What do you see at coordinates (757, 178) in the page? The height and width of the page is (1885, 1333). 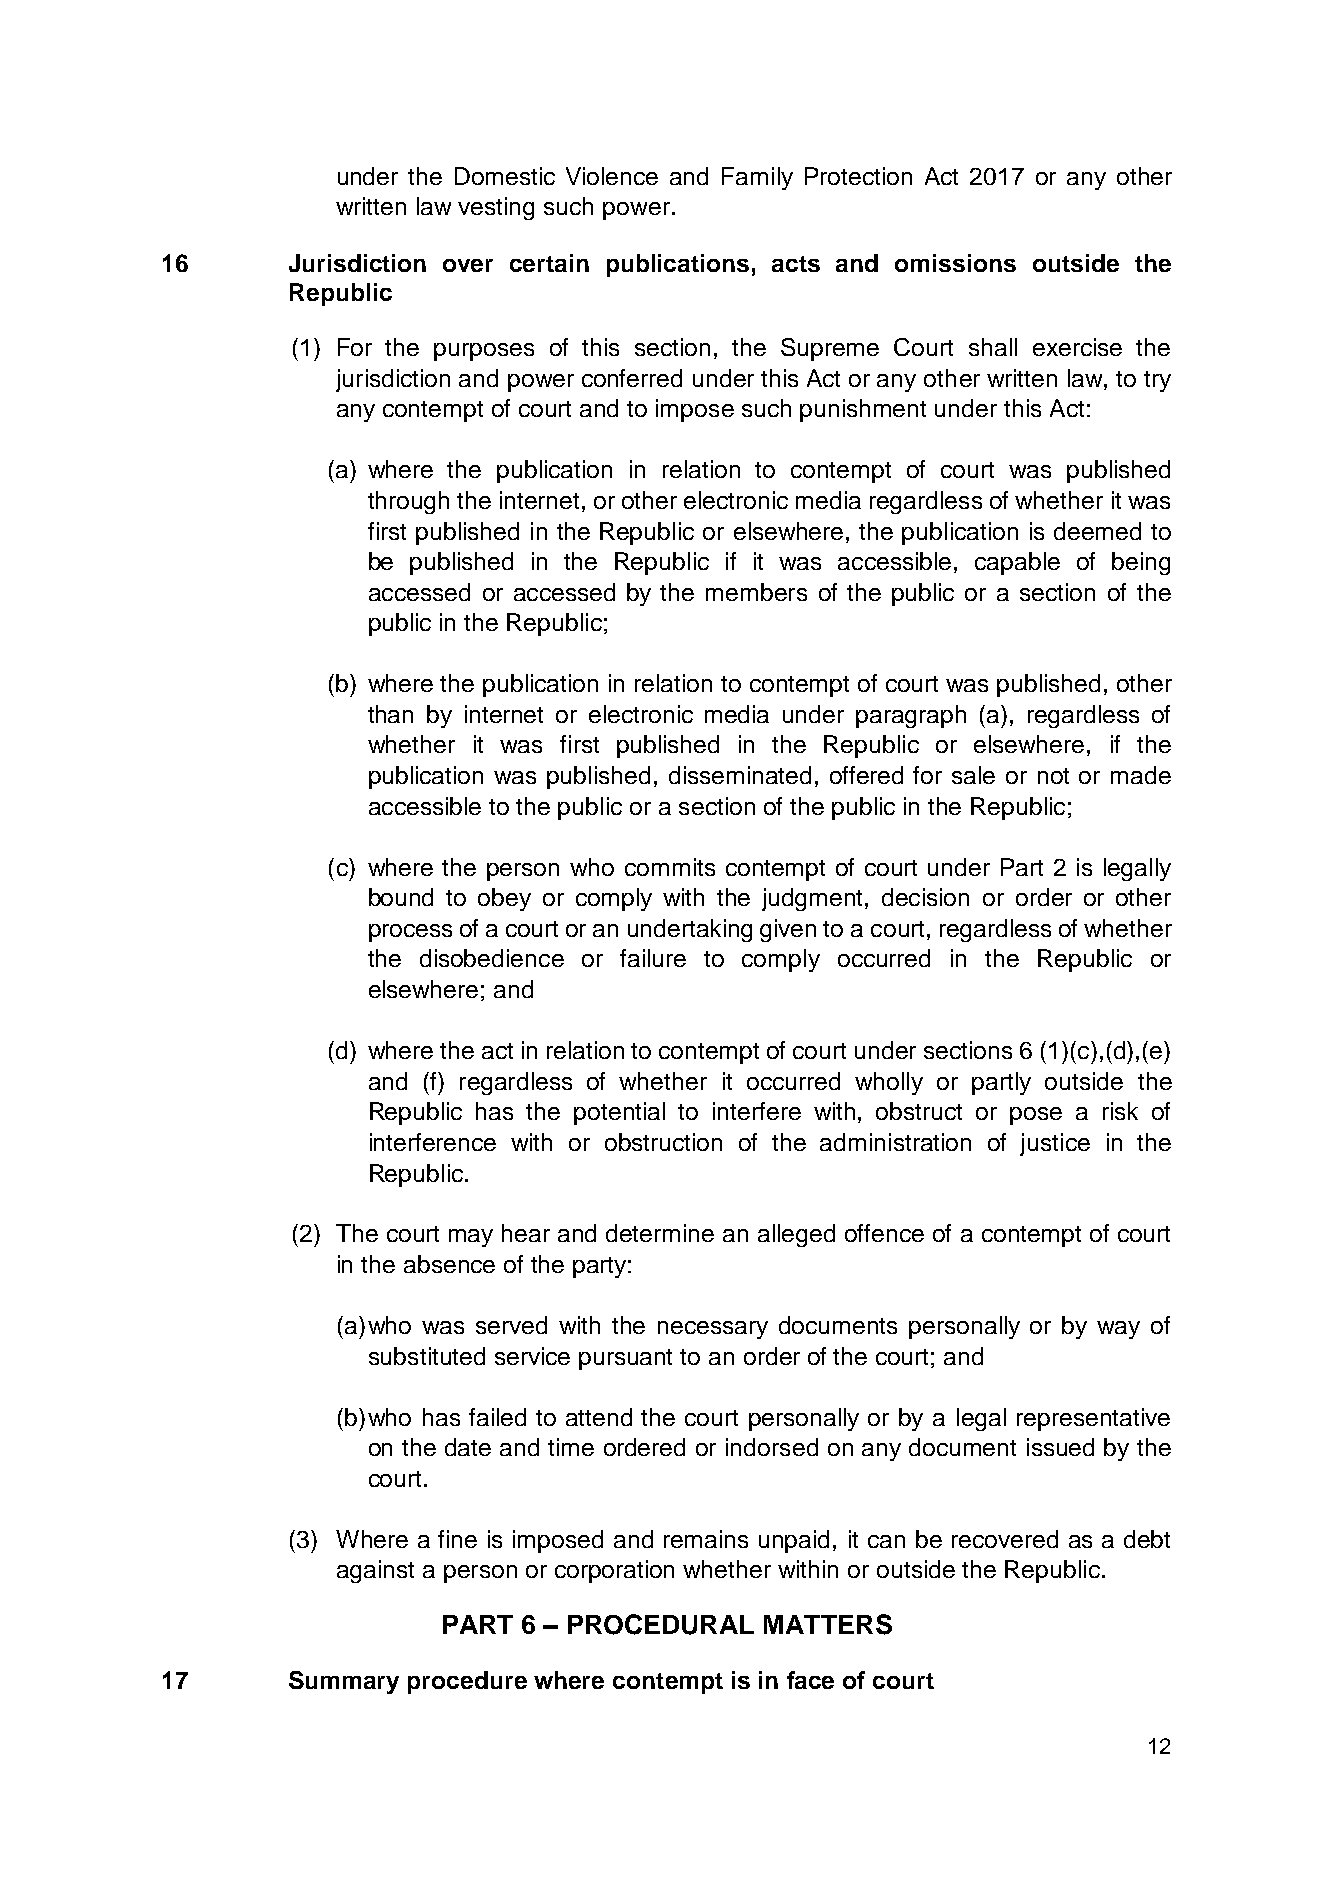 I see `Family` at bounding box center [757, 178].
